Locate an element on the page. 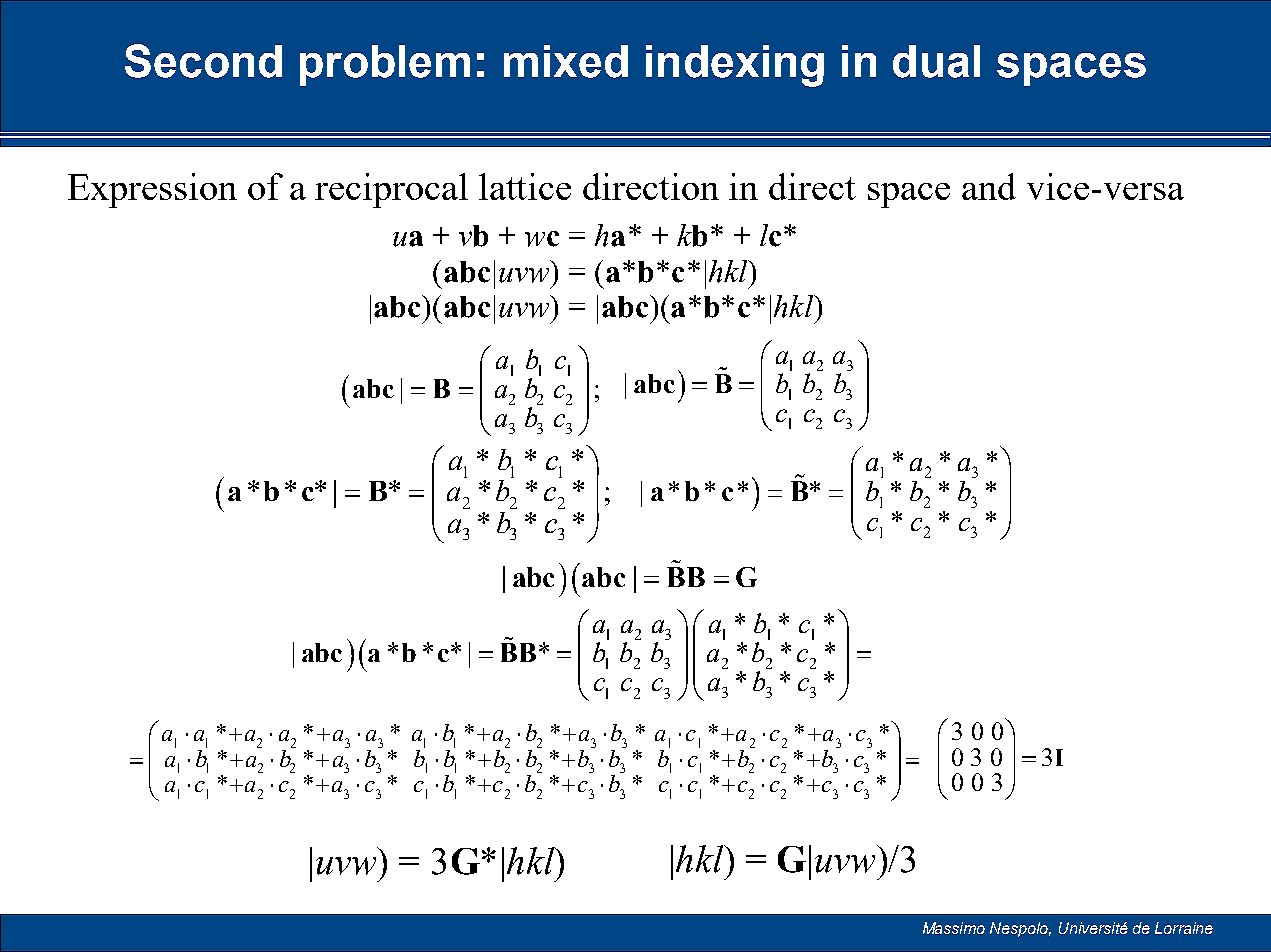 This image has height=952, width=1271. Lorraine is located at coordinates (1184, 928).
